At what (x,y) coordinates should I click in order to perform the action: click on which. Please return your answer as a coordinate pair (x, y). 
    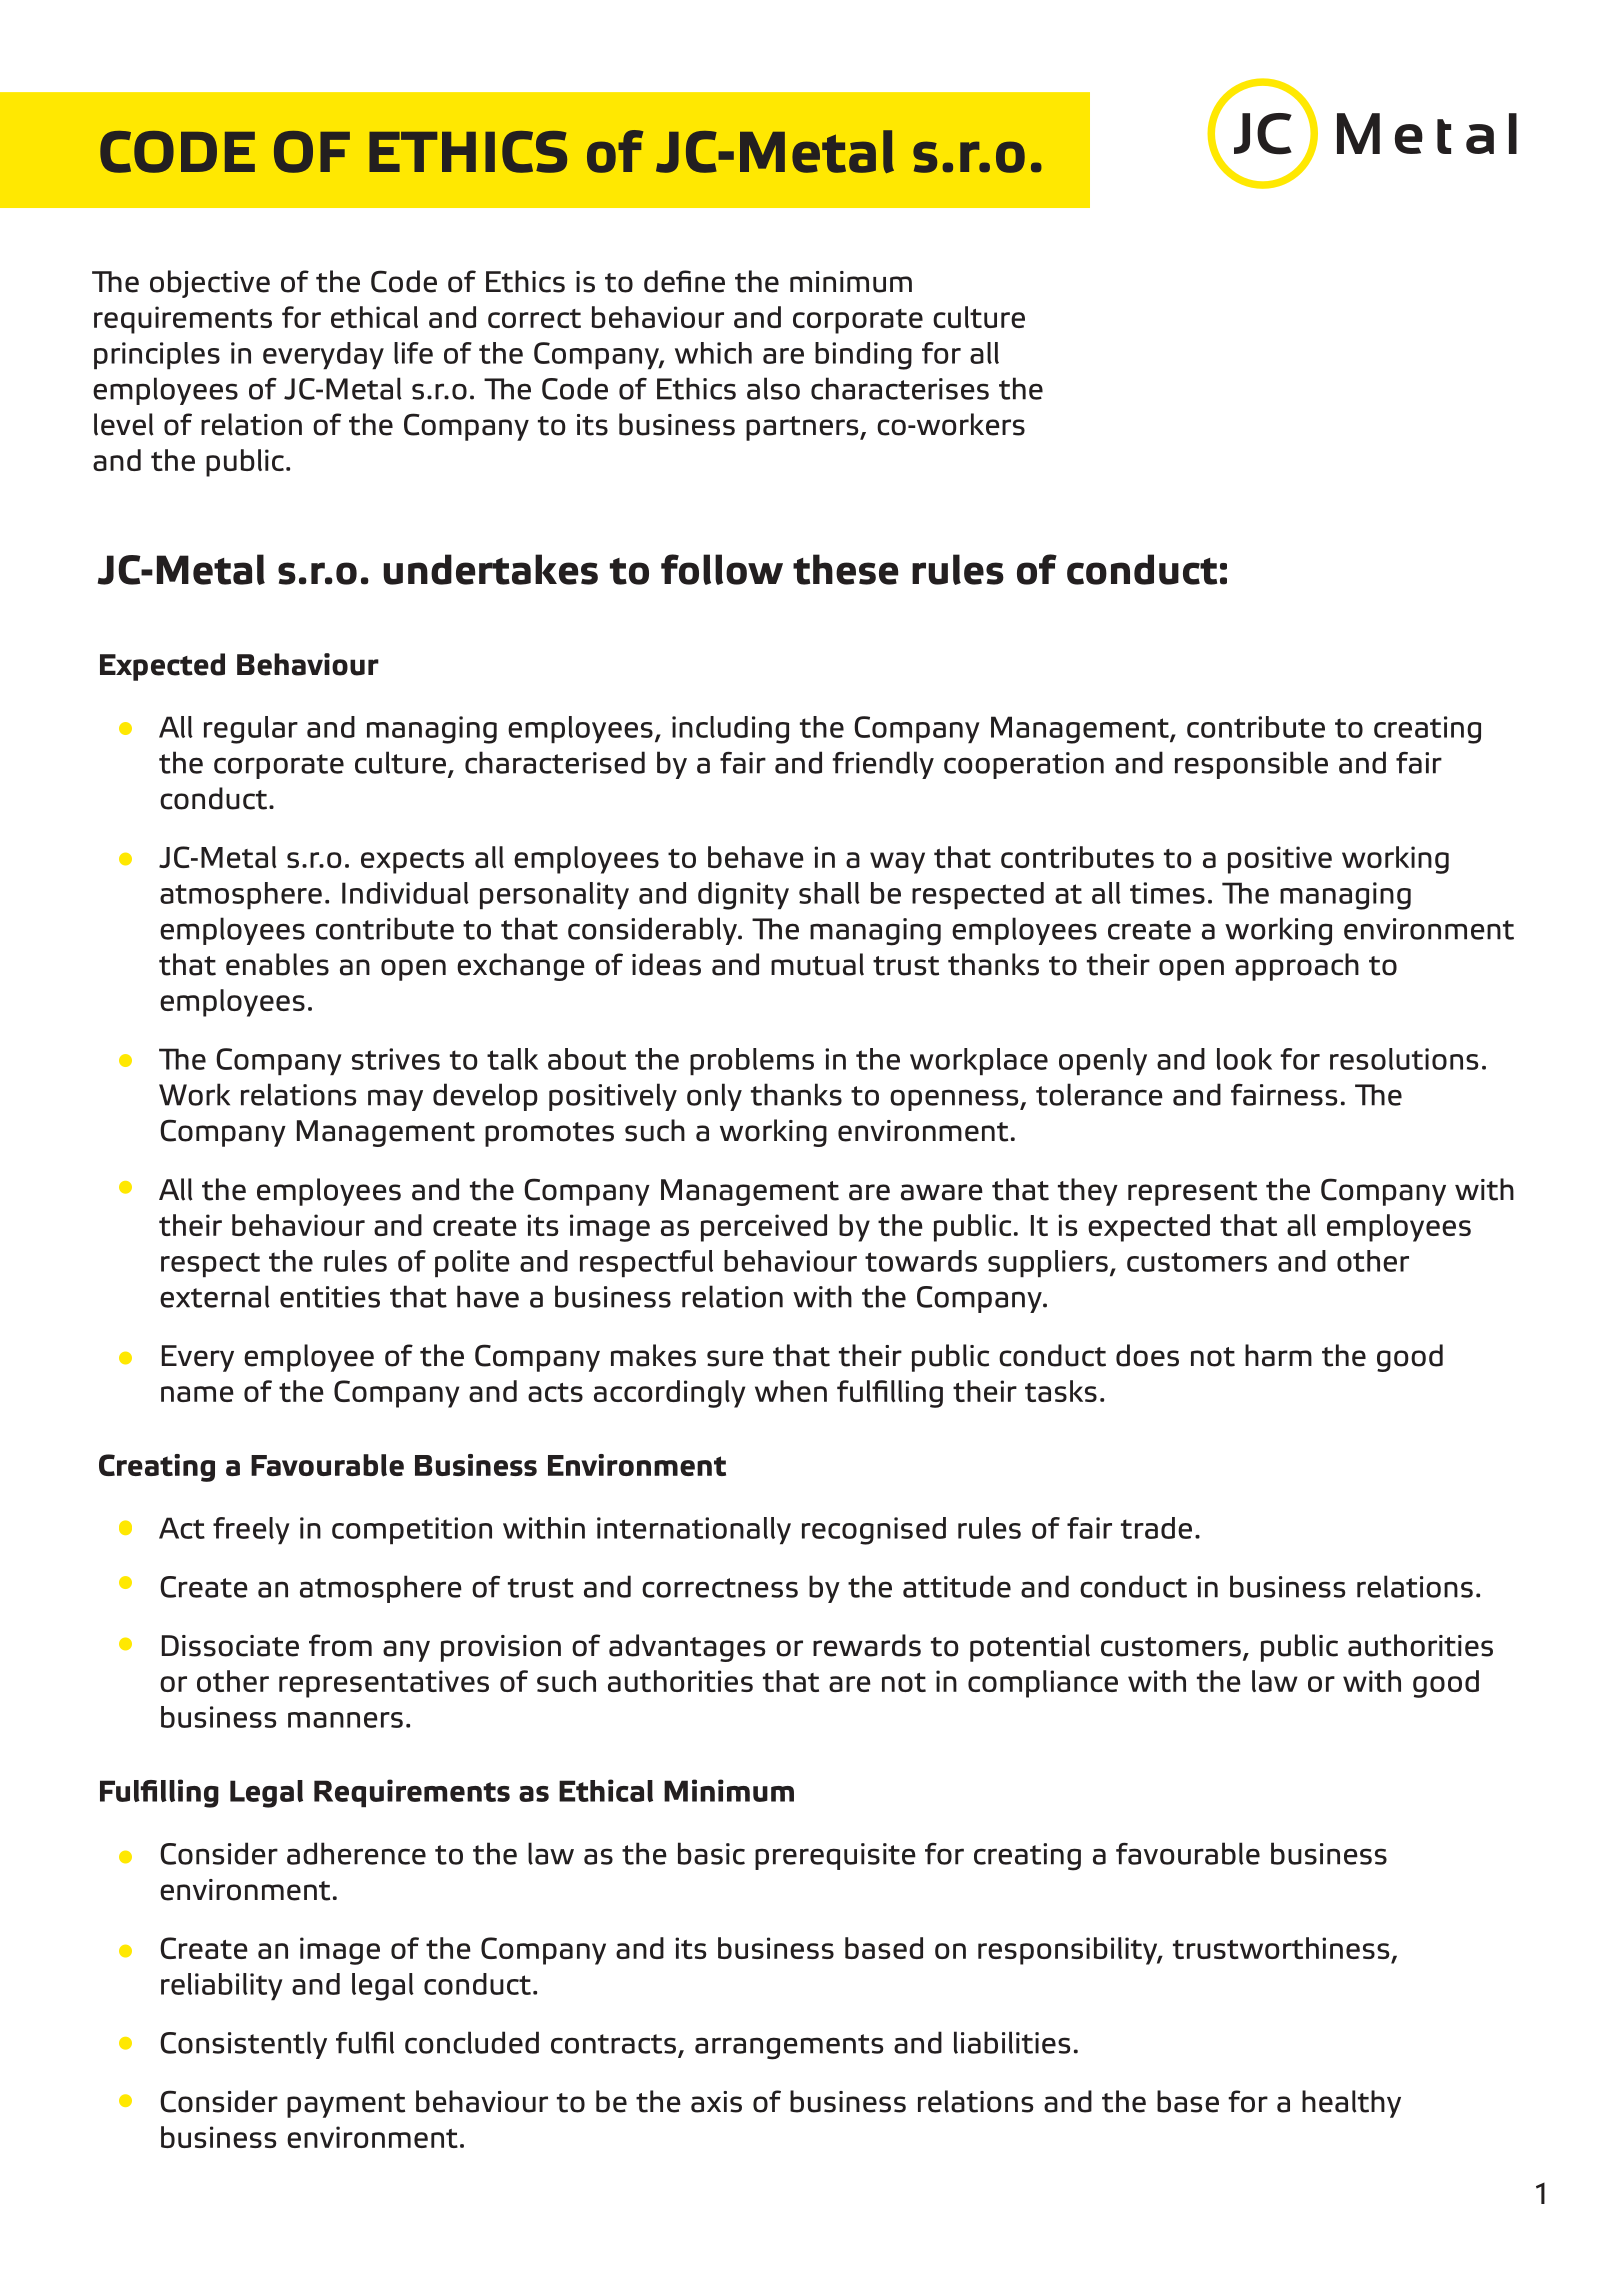
    Looking at the image, I should click on (713, 353).
